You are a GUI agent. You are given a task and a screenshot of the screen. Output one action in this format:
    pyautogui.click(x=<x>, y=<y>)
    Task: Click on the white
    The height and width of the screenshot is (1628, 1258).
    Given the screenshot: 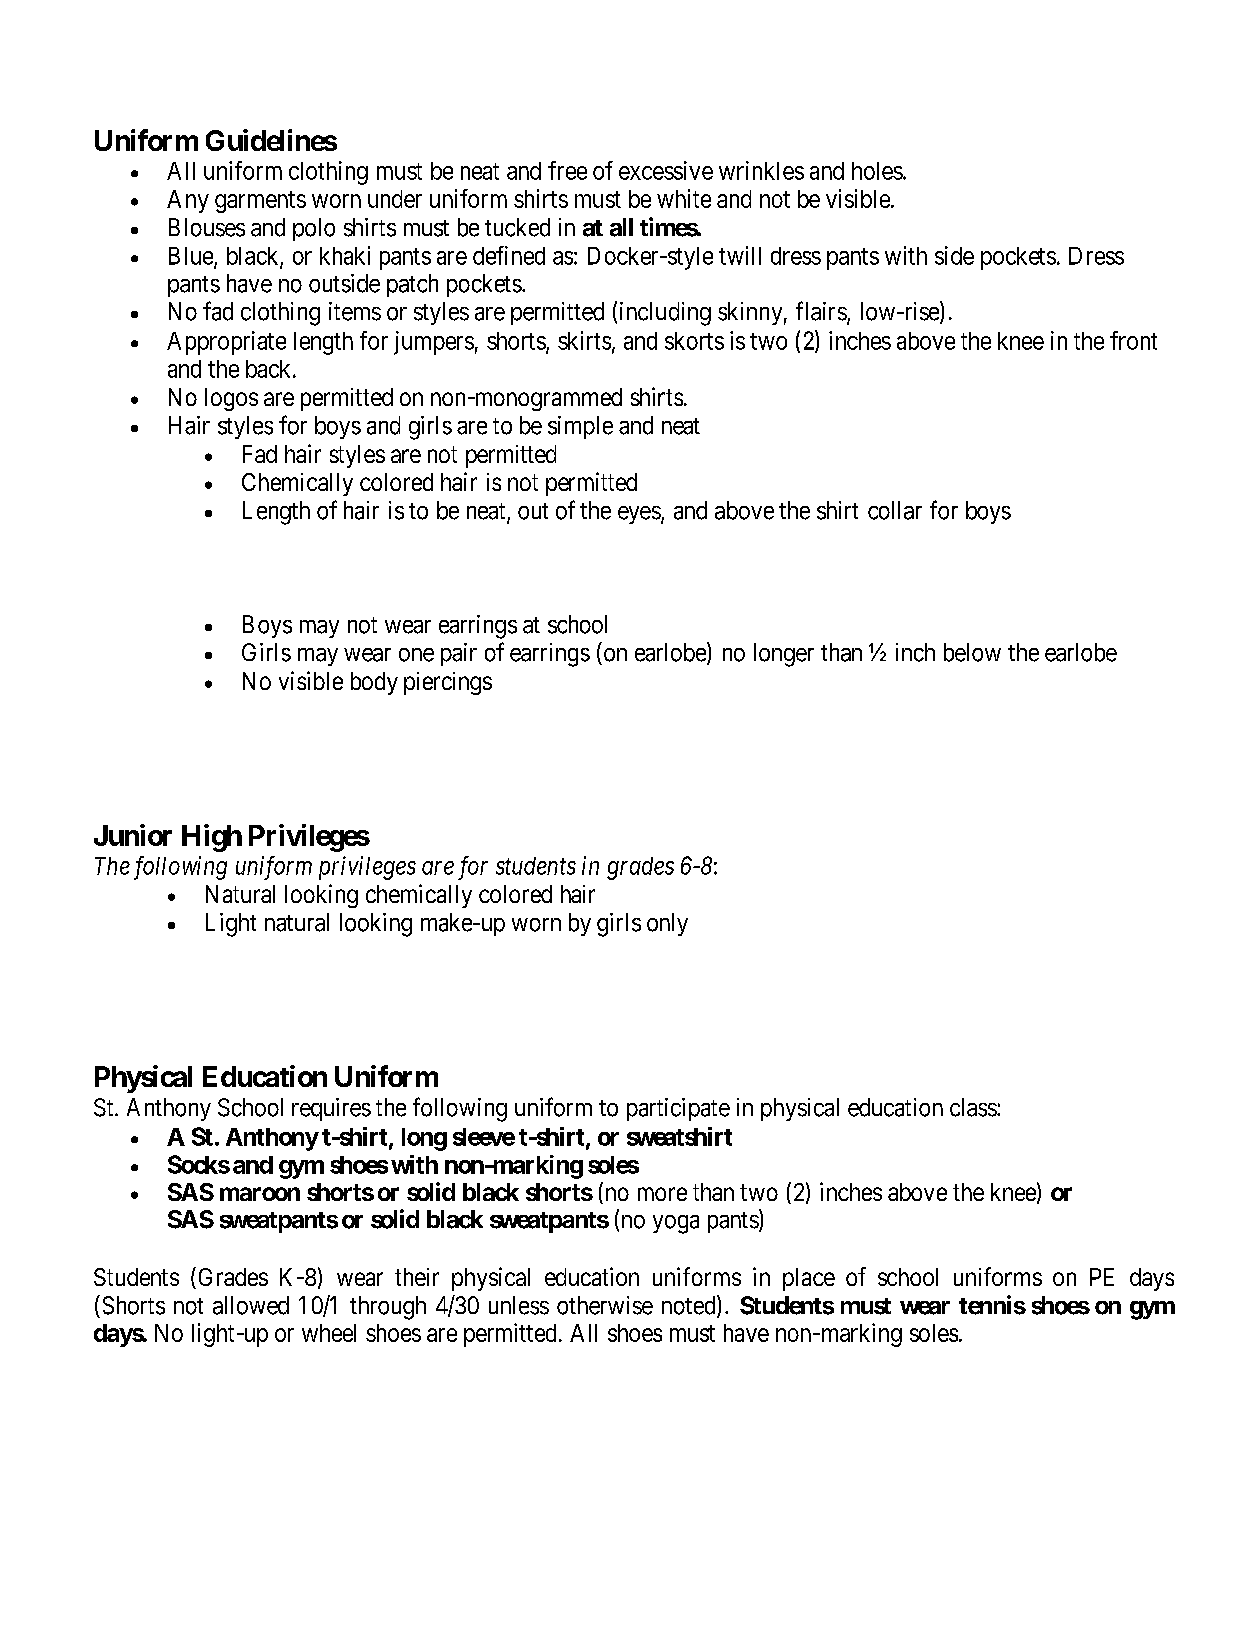 What is the action you would take?
    pyautogui.click(x=684, y=198)
